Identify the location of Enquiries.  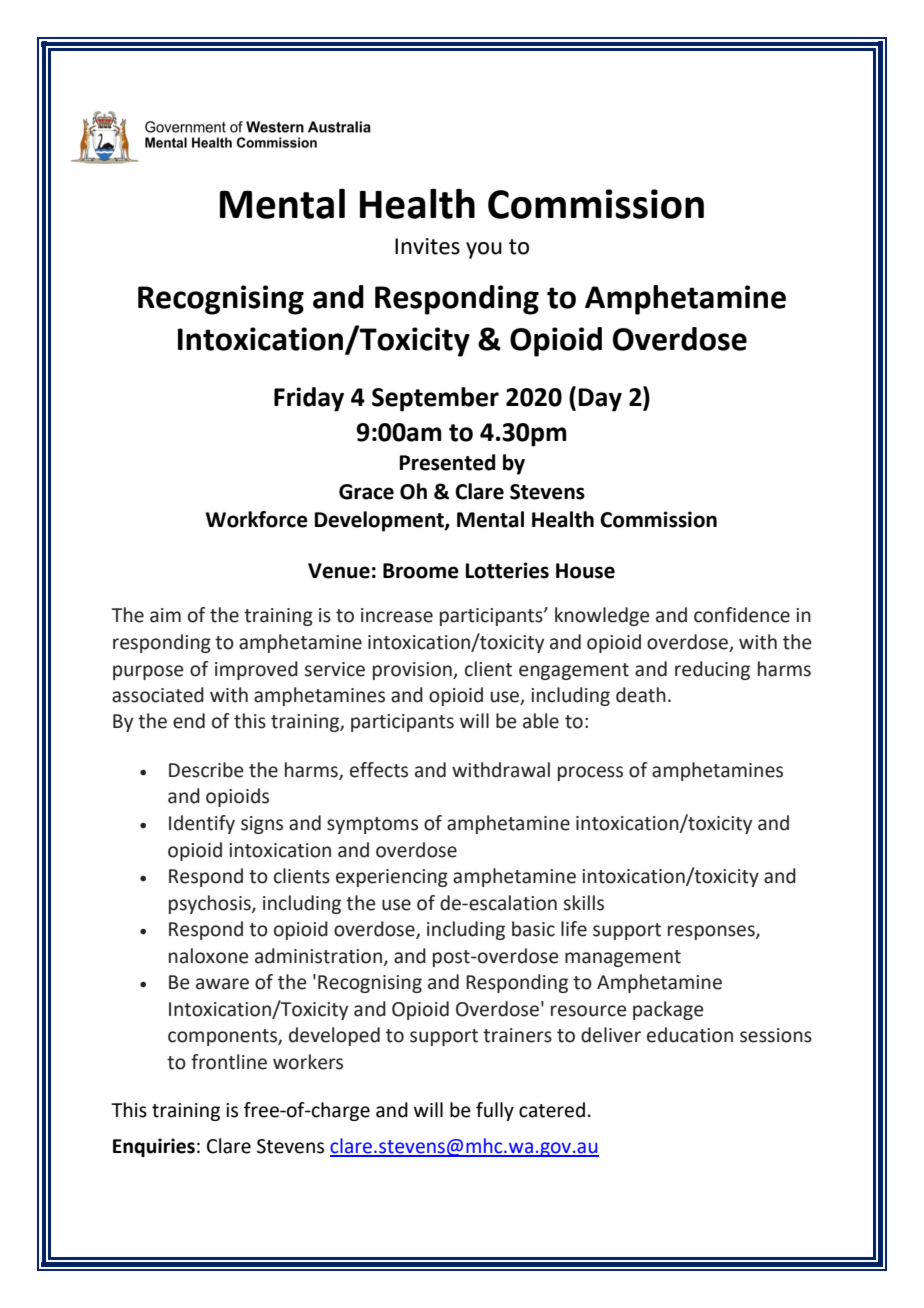
(154, 1147).
